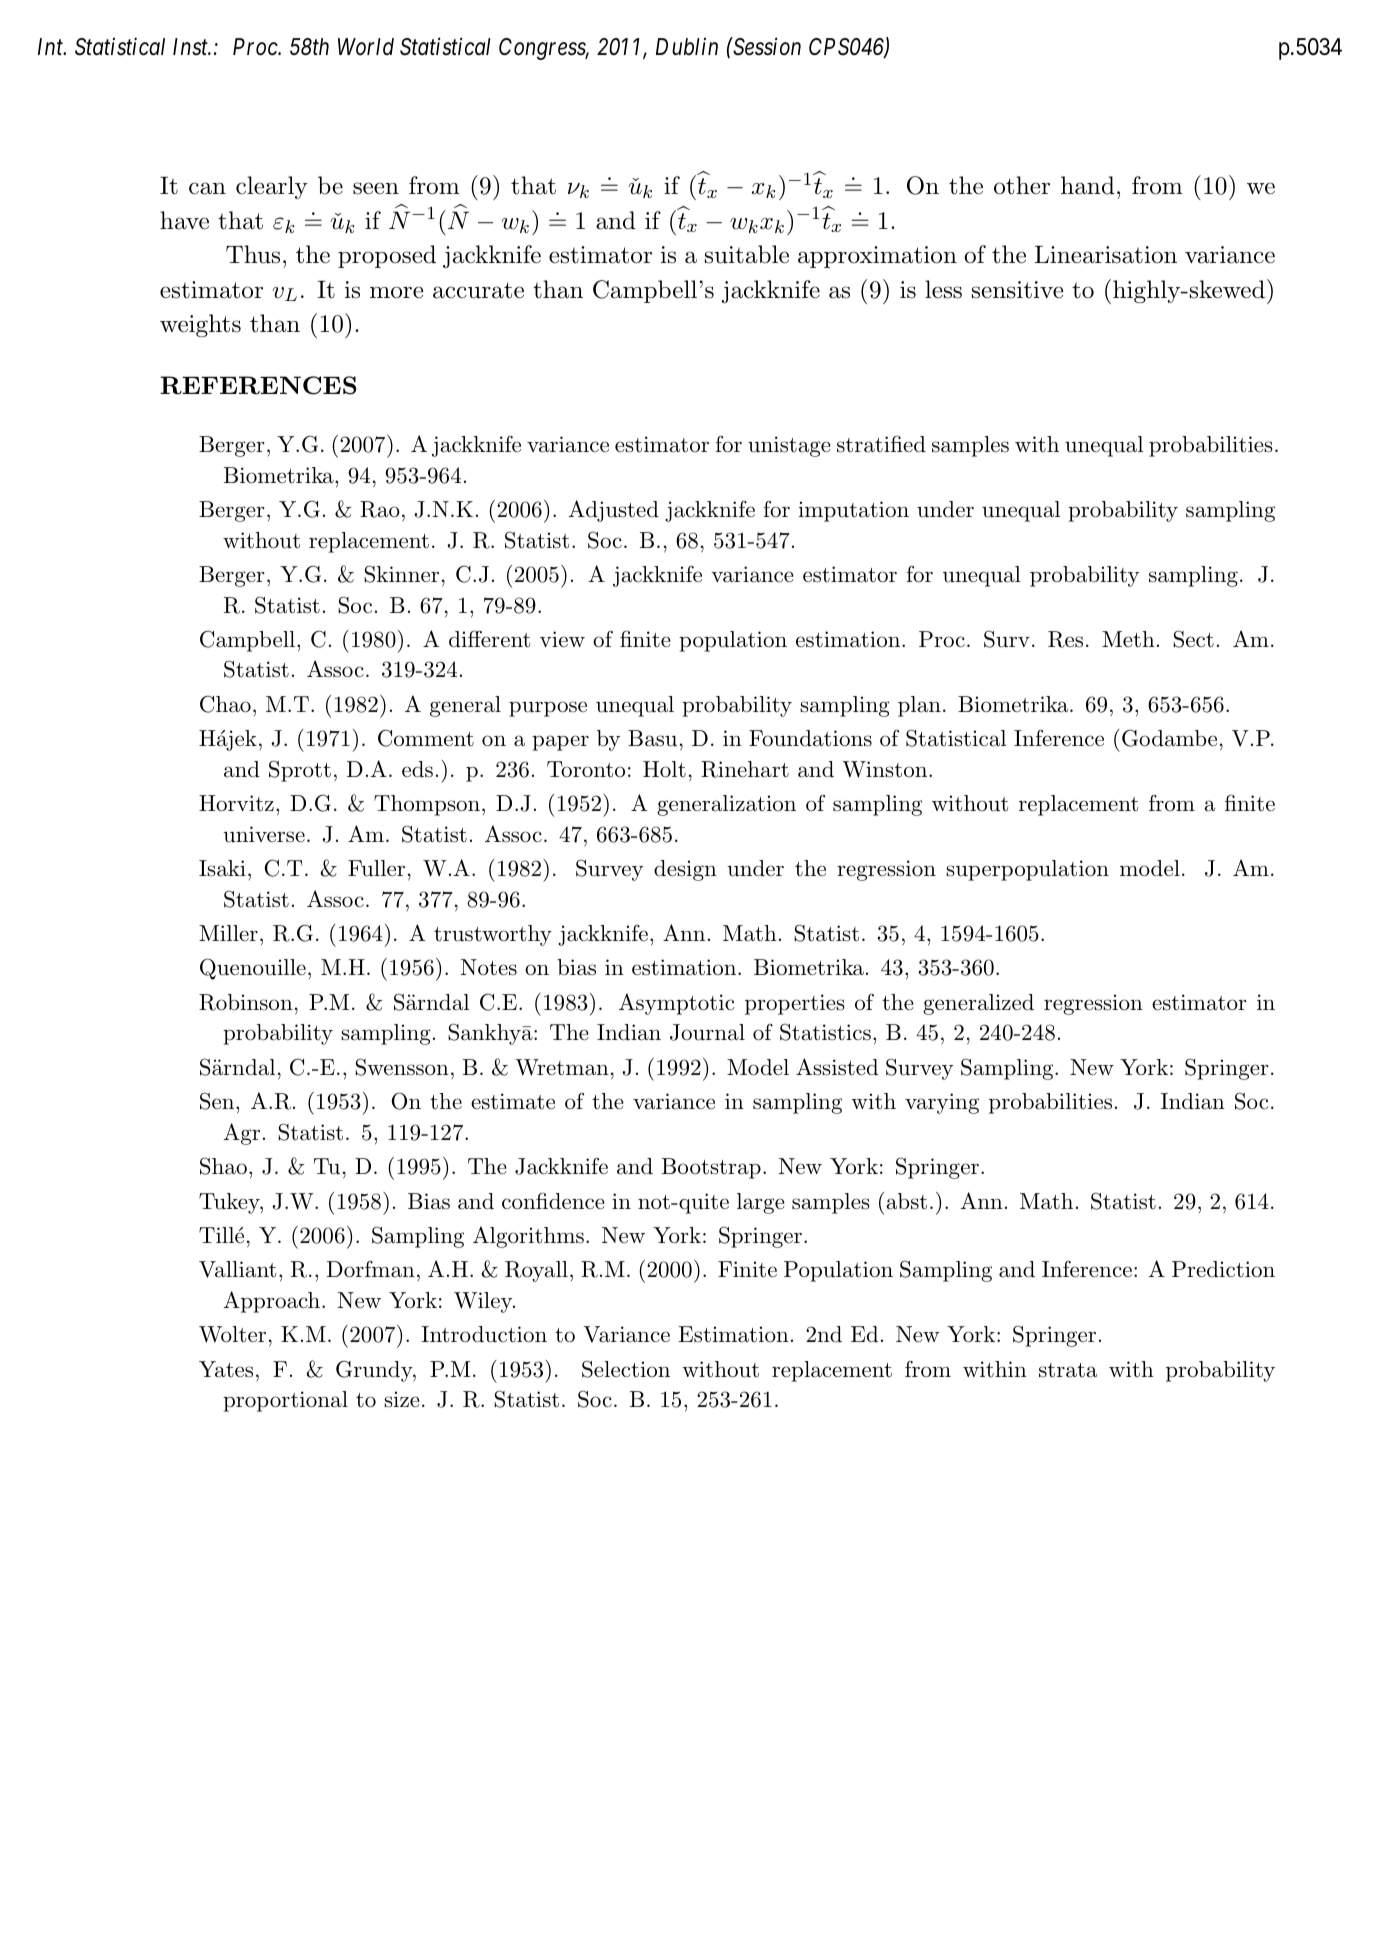  What do you see at coordinates (1128, 639) in the screenshot?
I see `Meth` at bounding box center [1128, 639].
